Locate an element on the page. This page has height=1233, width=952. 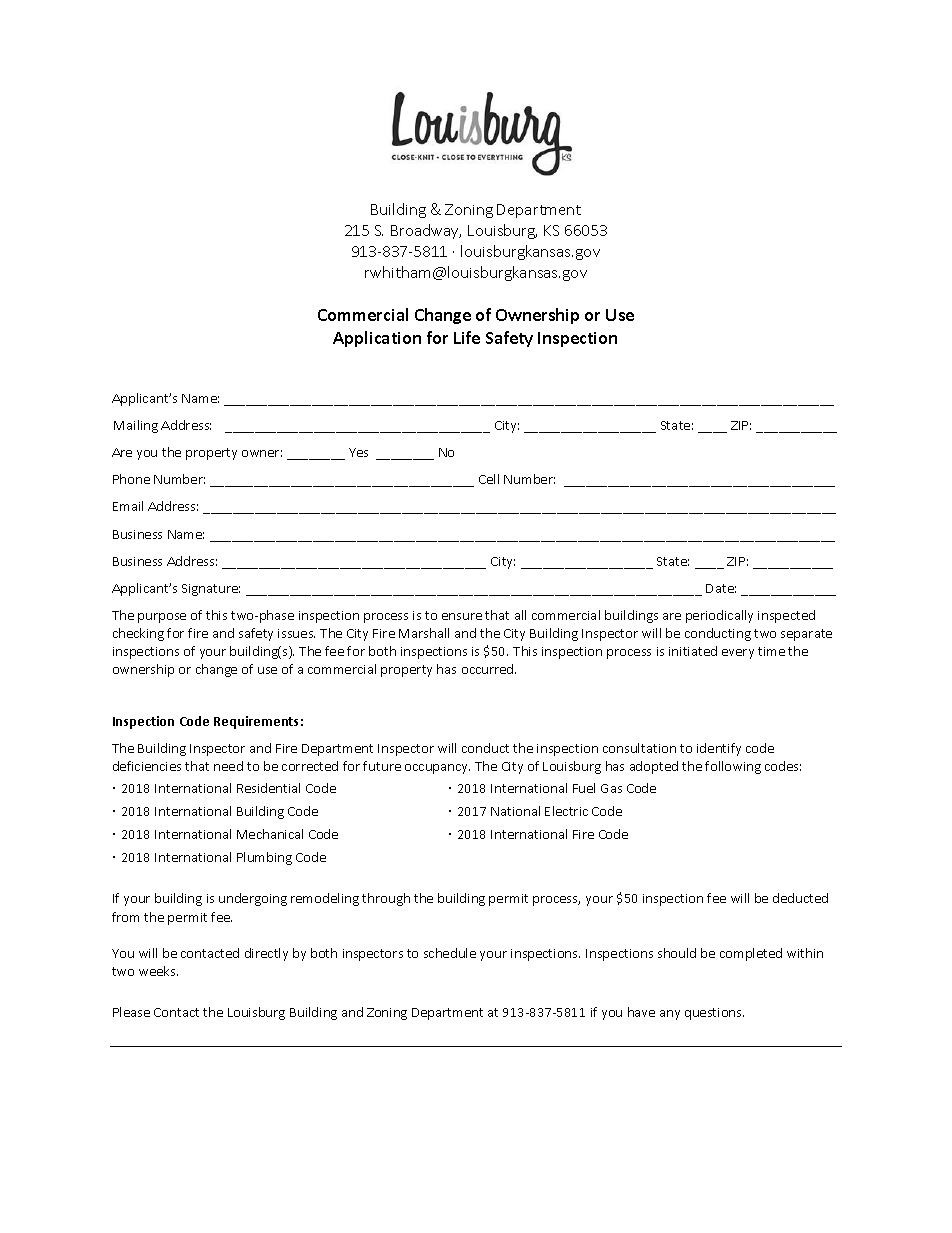
Cell is located at coordinates (489, 479).
